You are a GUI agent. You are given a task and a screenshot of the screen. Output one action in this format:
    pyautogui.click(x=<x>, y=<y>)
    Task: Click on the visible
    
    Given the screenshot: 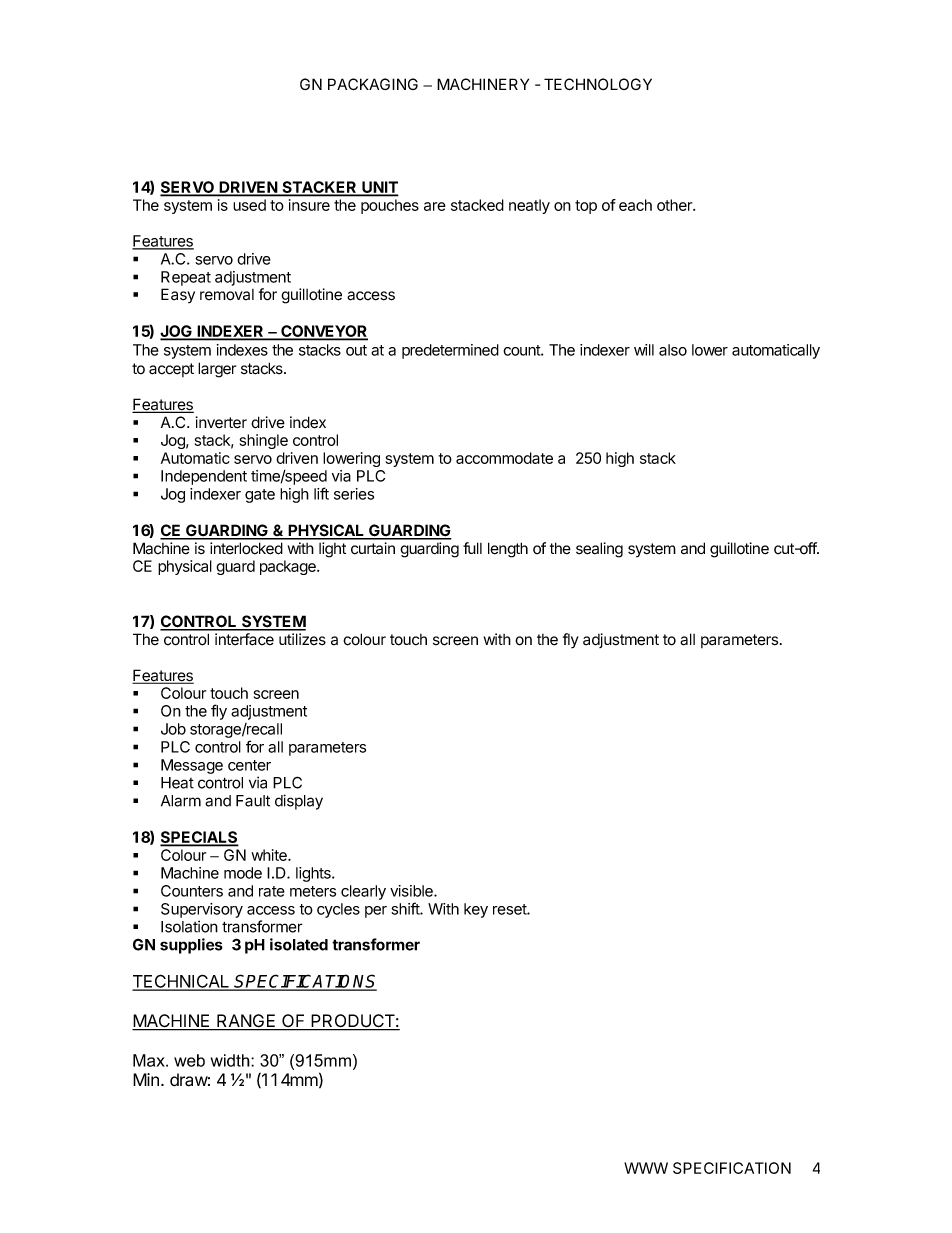 What is the action you would take?
    pyautogui.click(x=412, y=891)
